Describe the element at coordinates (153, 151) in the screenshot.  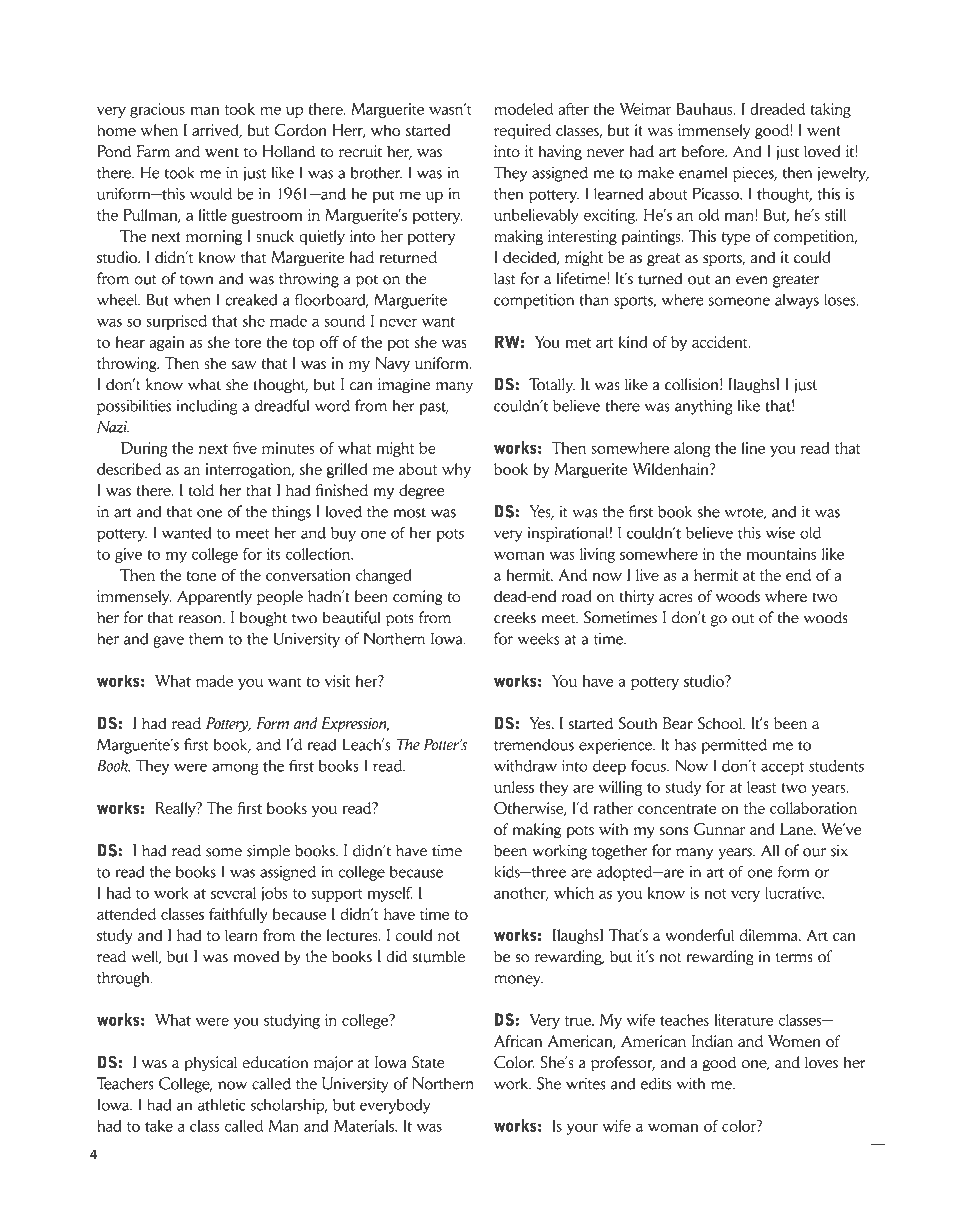
I see `Farm` at that location.
